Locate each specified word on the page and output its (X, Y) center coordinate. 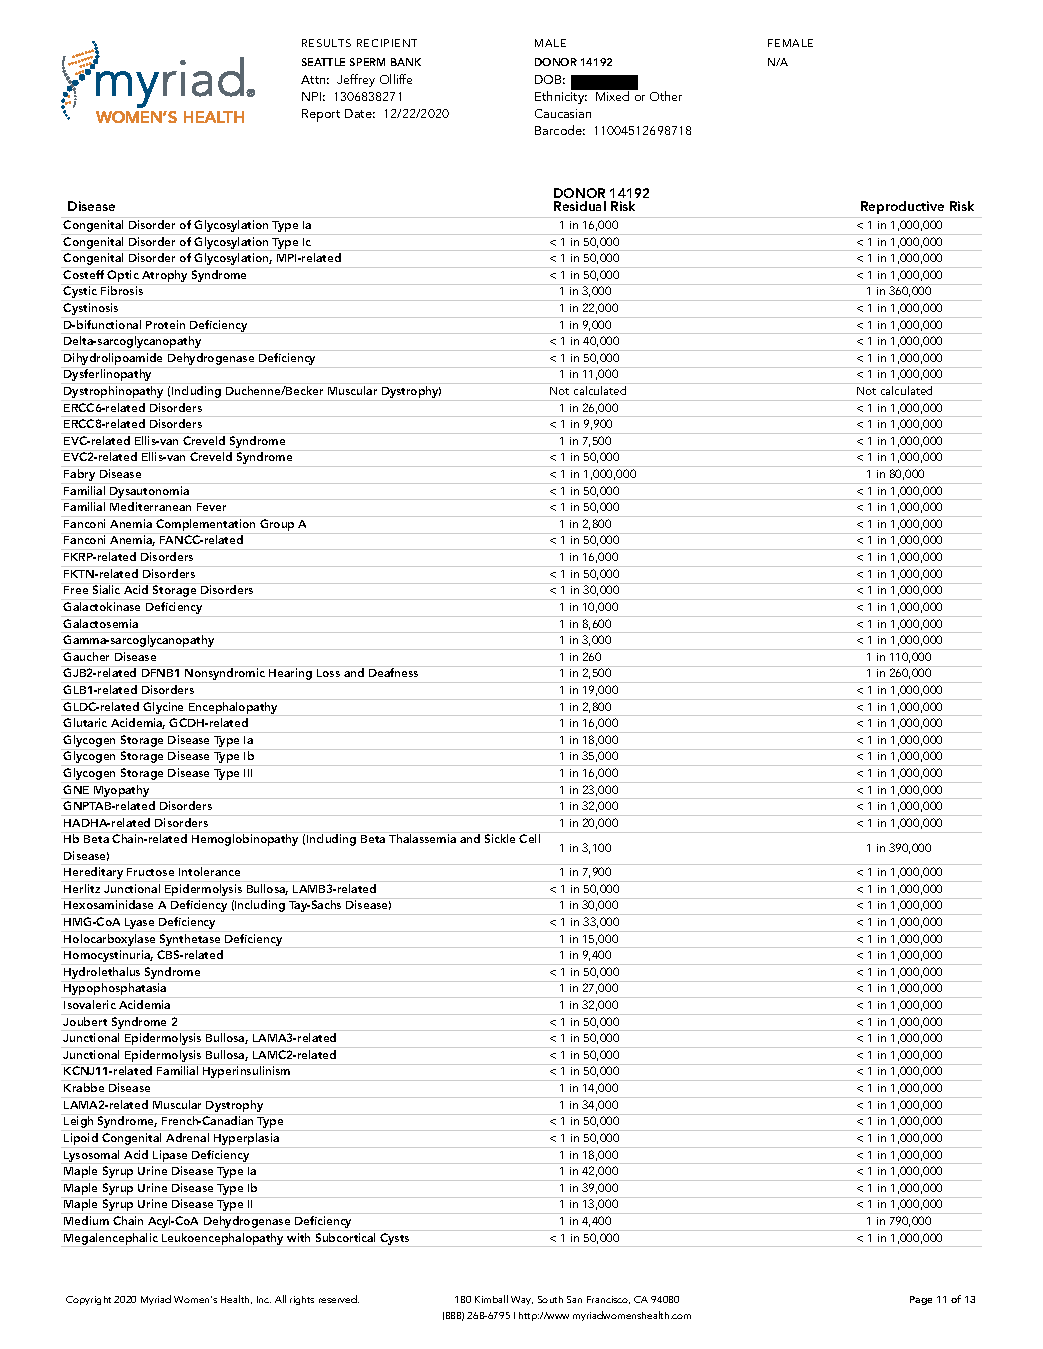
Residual (580, 206)
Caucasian (563, 113)
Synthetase (190, 941)
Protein (165, 324)
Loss (328, 673)
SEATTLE (323, 62)
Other (666, 96)
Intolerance (209, 871)
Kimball (491, 1299)
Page (921, 1300)
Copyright (88, 1300)
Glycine (164, 709)
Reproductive (902, 207)
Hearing (291, 675)
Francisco (608, 1300)
